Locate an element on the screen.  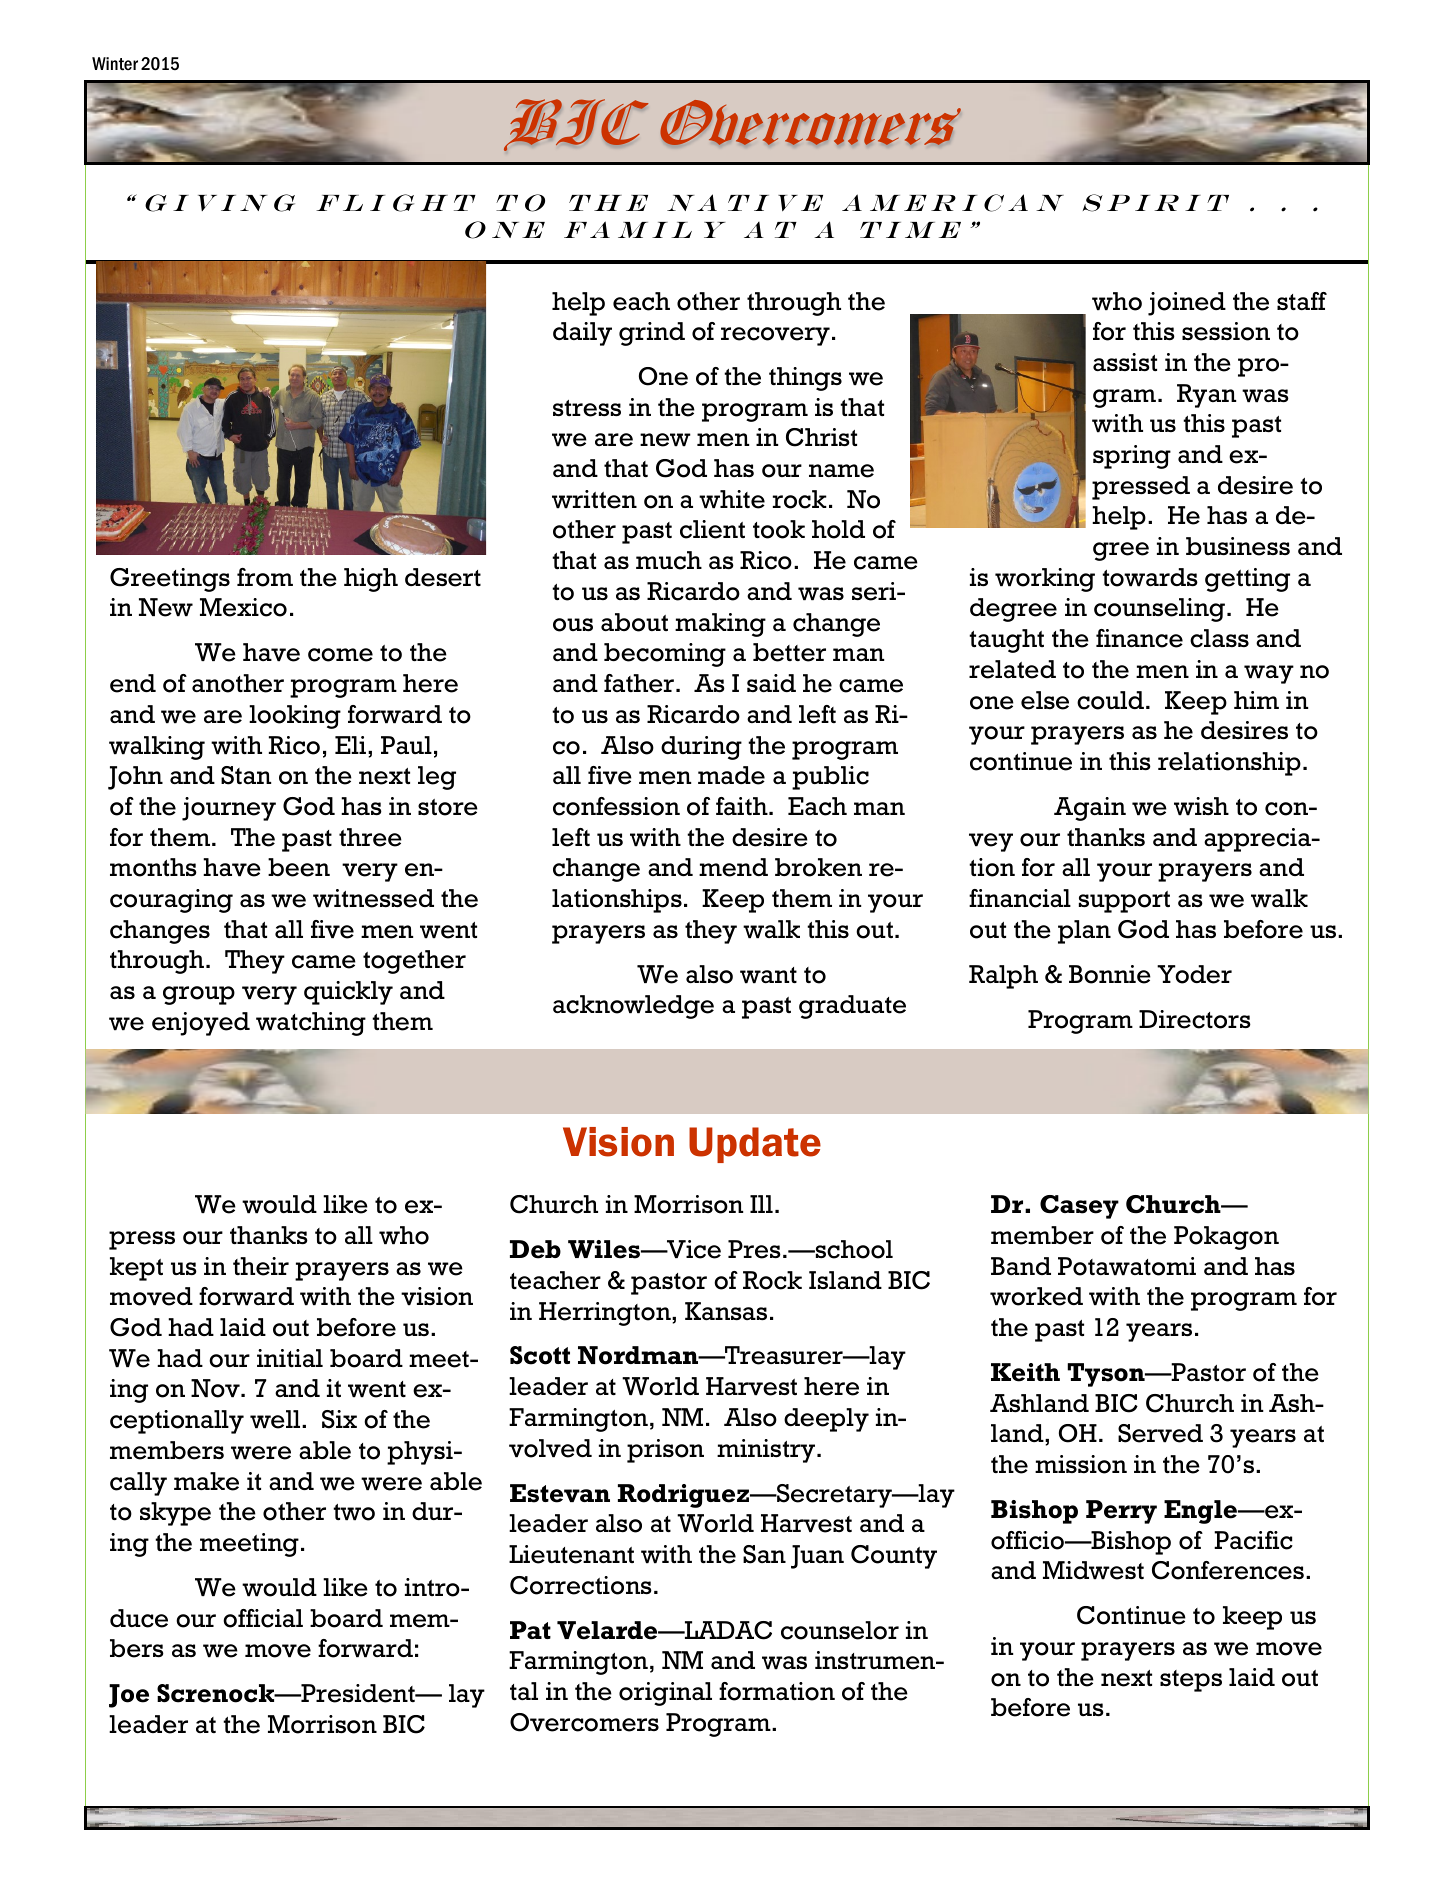
grind is located at coordinates (652, 334).
